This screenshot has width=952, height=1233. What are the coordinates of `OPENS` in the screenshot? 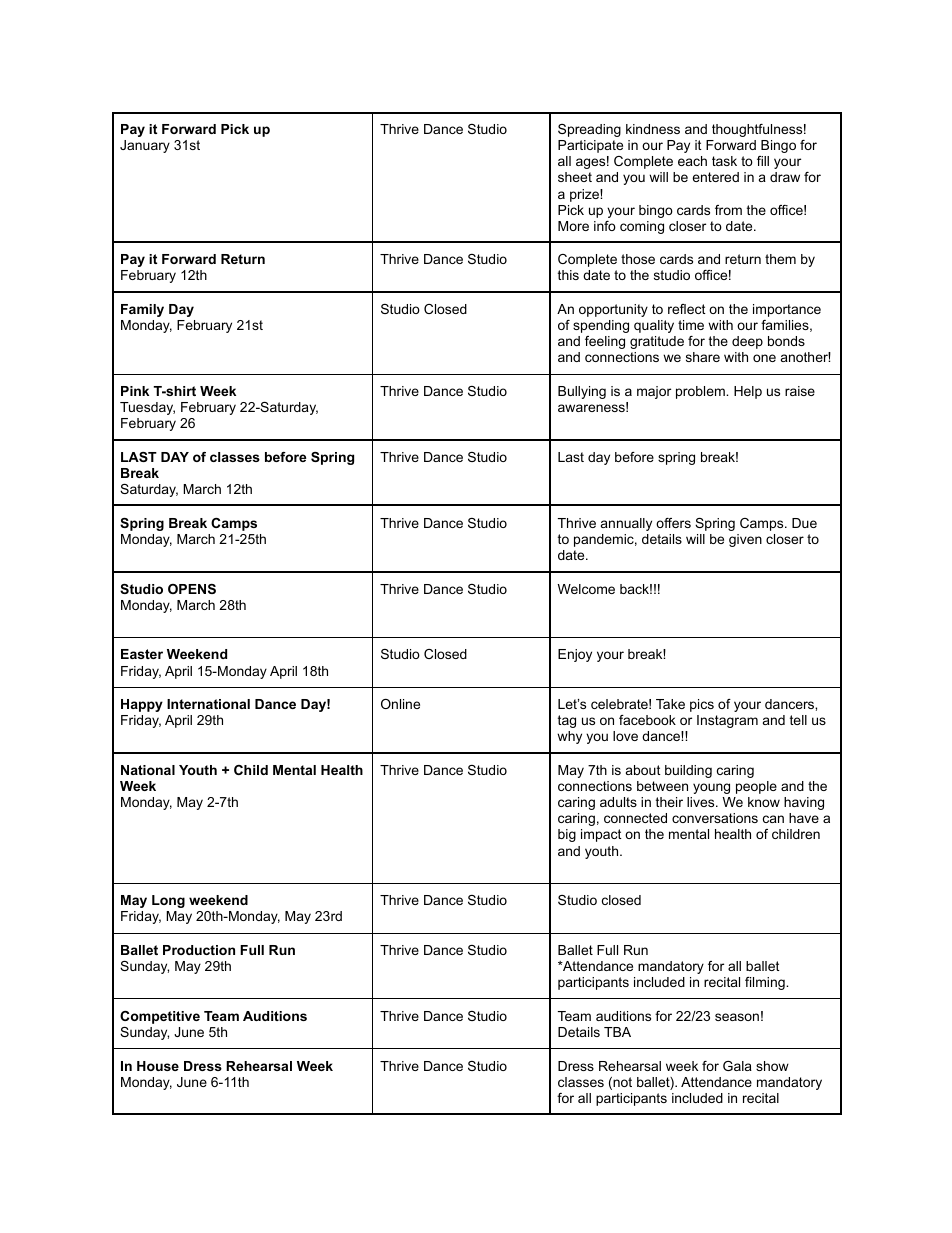 It's located at (192, 589).
